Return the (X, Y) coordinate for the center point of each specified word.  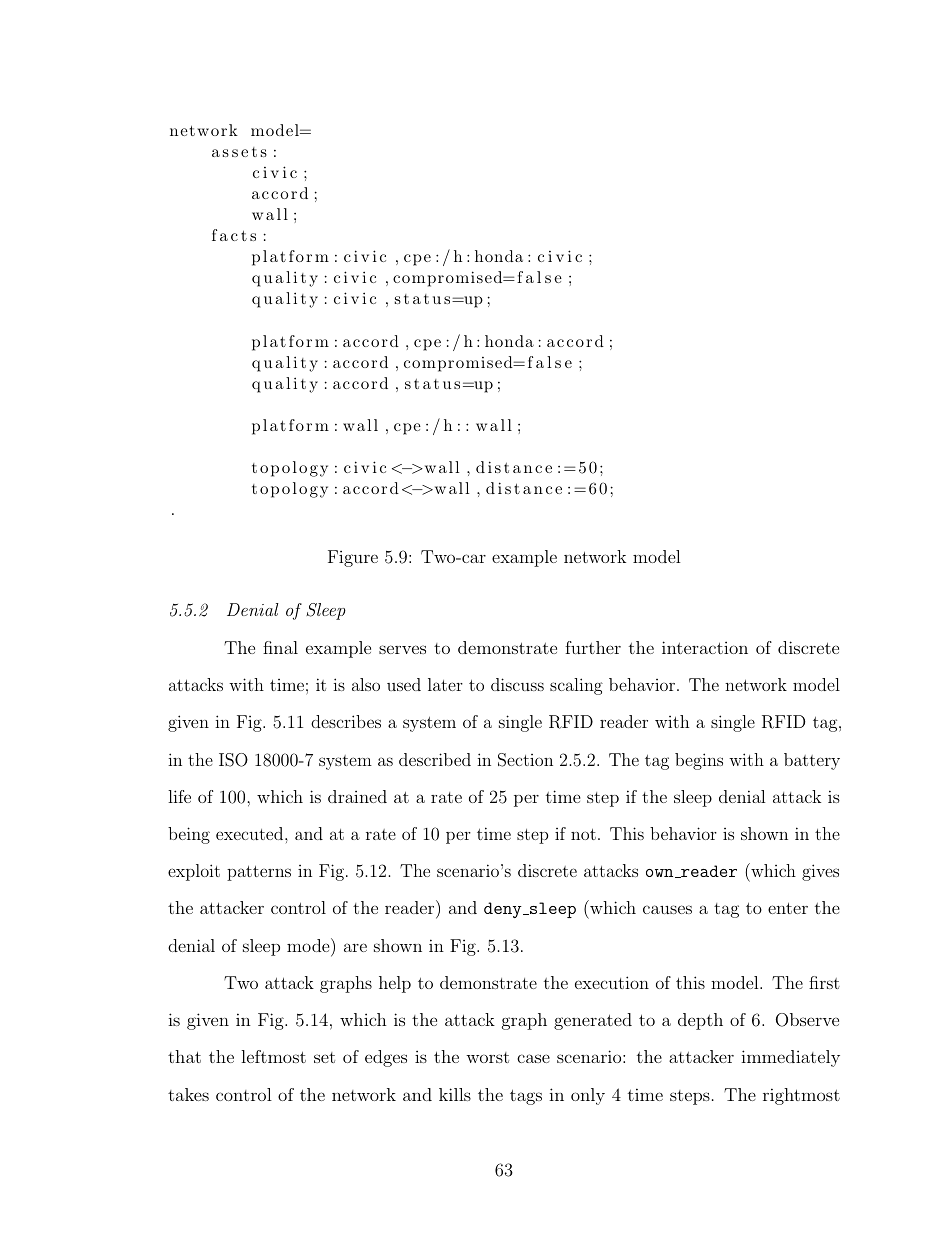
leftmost (273, 1056)
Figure (353, 558)
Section (525, 760)
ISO (233, 760)
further (593, 647)
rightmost (801, 1096)
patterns (259, 873)
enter (788, 908)
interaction (705, 647)
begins (699, 761)
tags (526, 1097)
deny (504, 910)
